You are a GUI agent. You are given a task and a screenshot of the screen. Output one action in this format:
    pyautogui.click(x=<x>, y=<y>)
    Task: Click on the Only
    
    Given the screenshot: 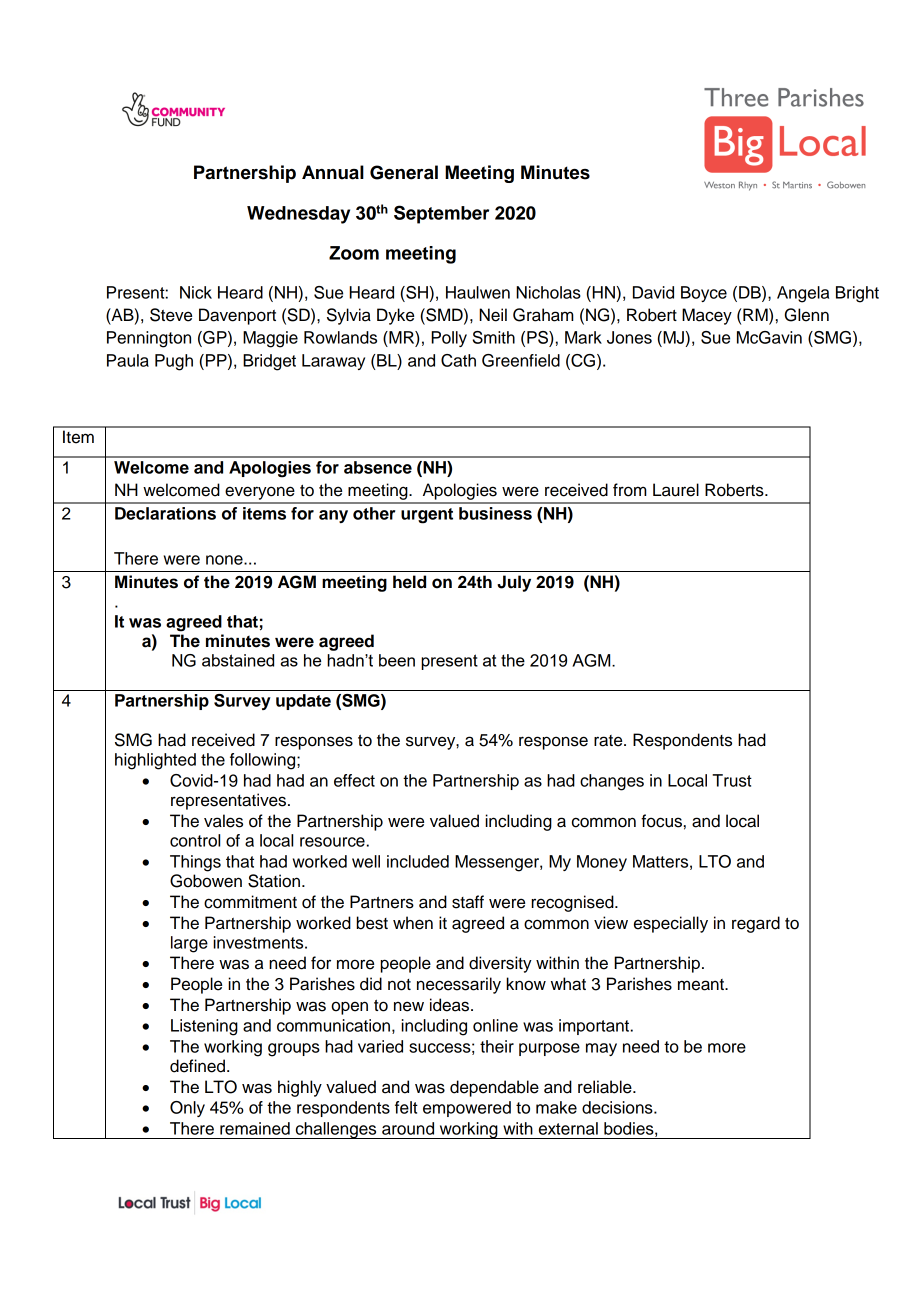 What is the action you would take?
    pyautogui.click(x=187, y=1109)
